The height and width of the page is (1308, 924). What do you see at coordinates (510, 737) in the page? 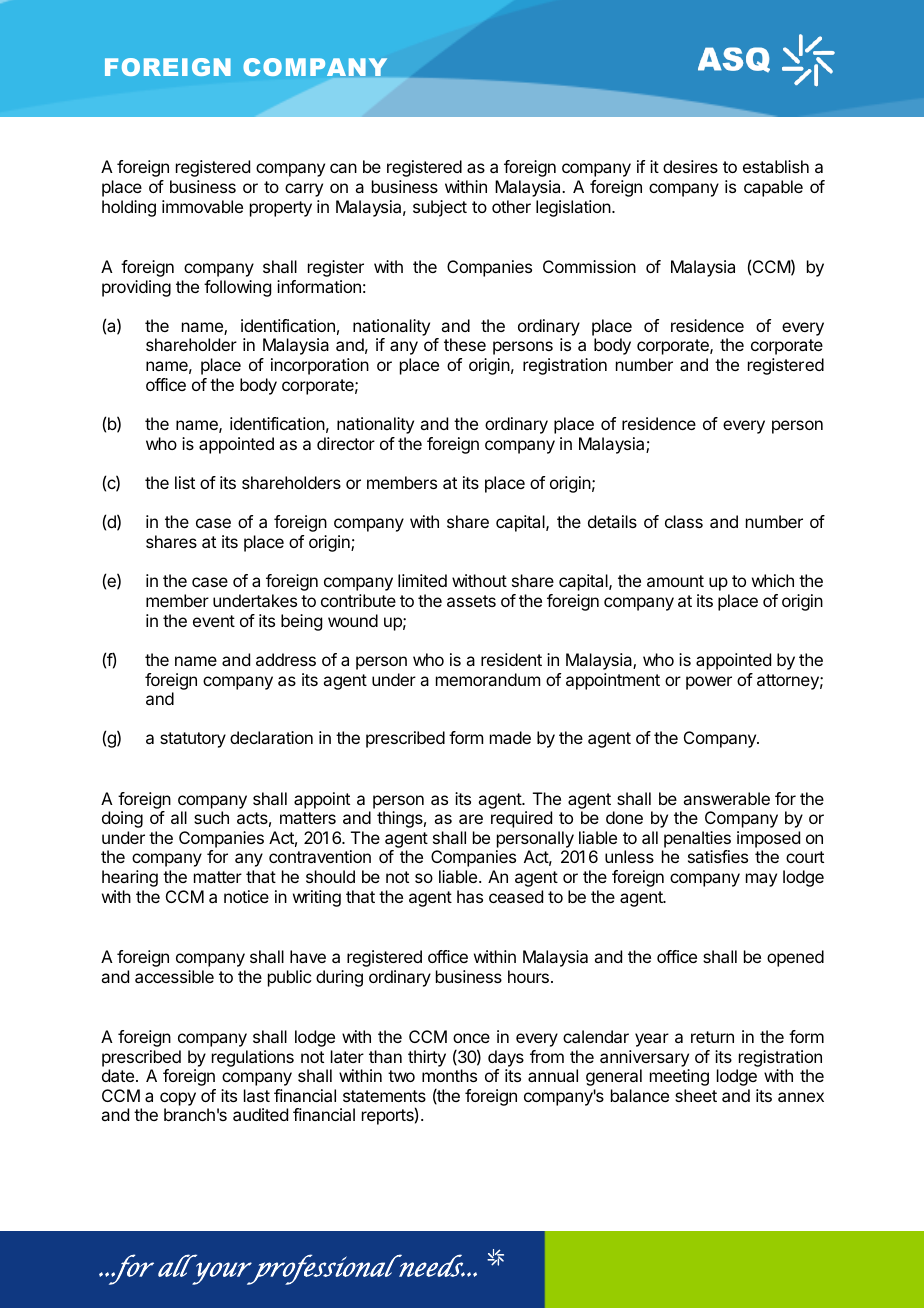
I see `made` at bounding box center [510, 737].
